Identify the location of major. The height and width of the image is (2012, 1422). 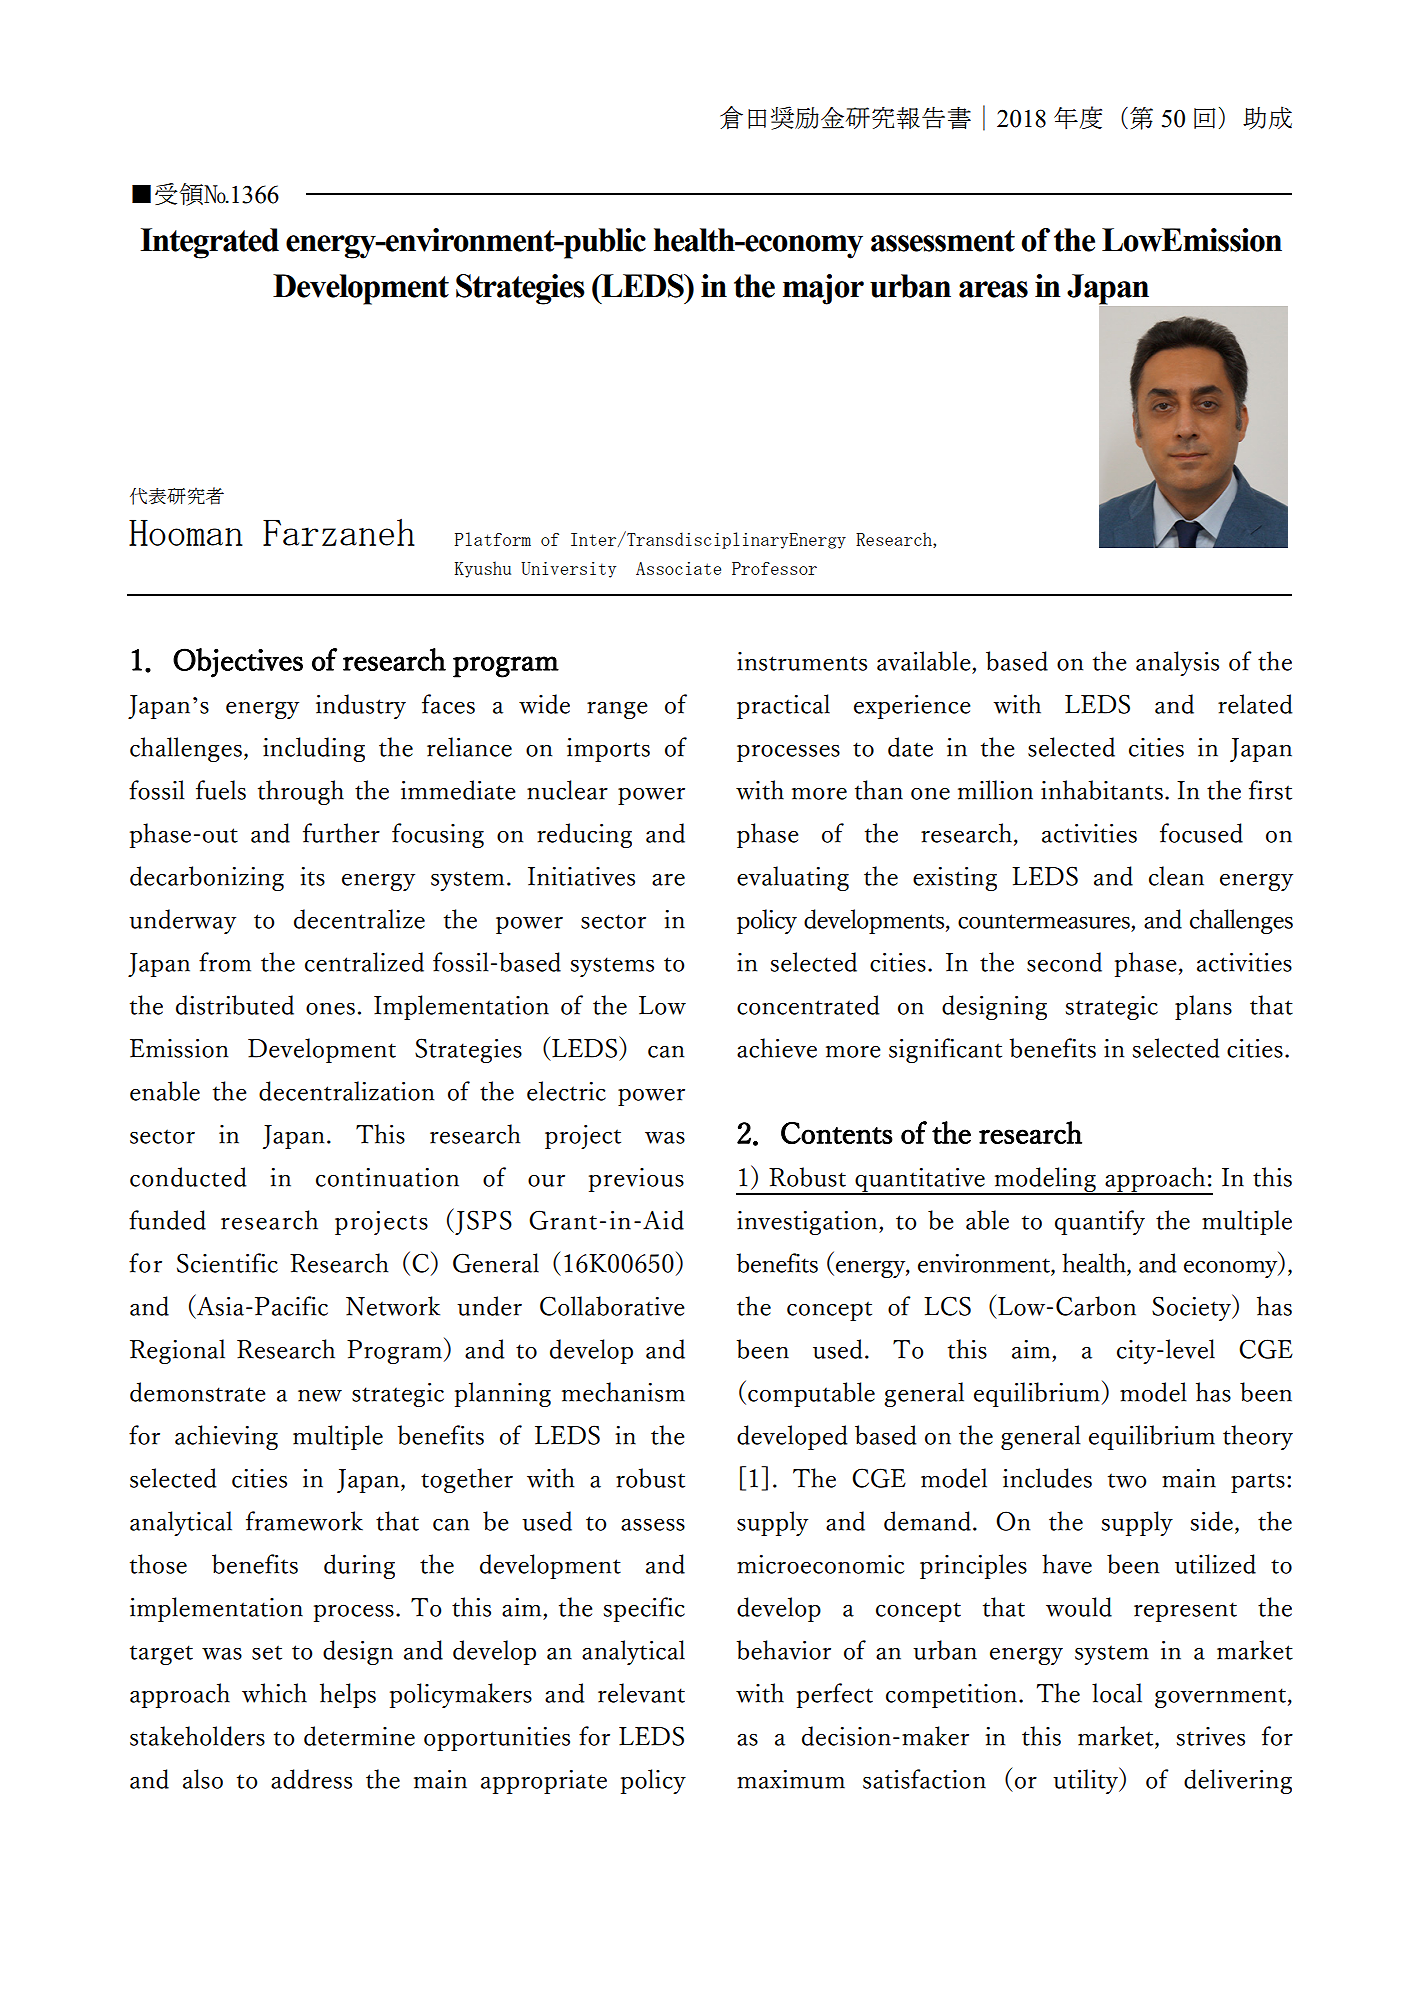
(823, 289).
